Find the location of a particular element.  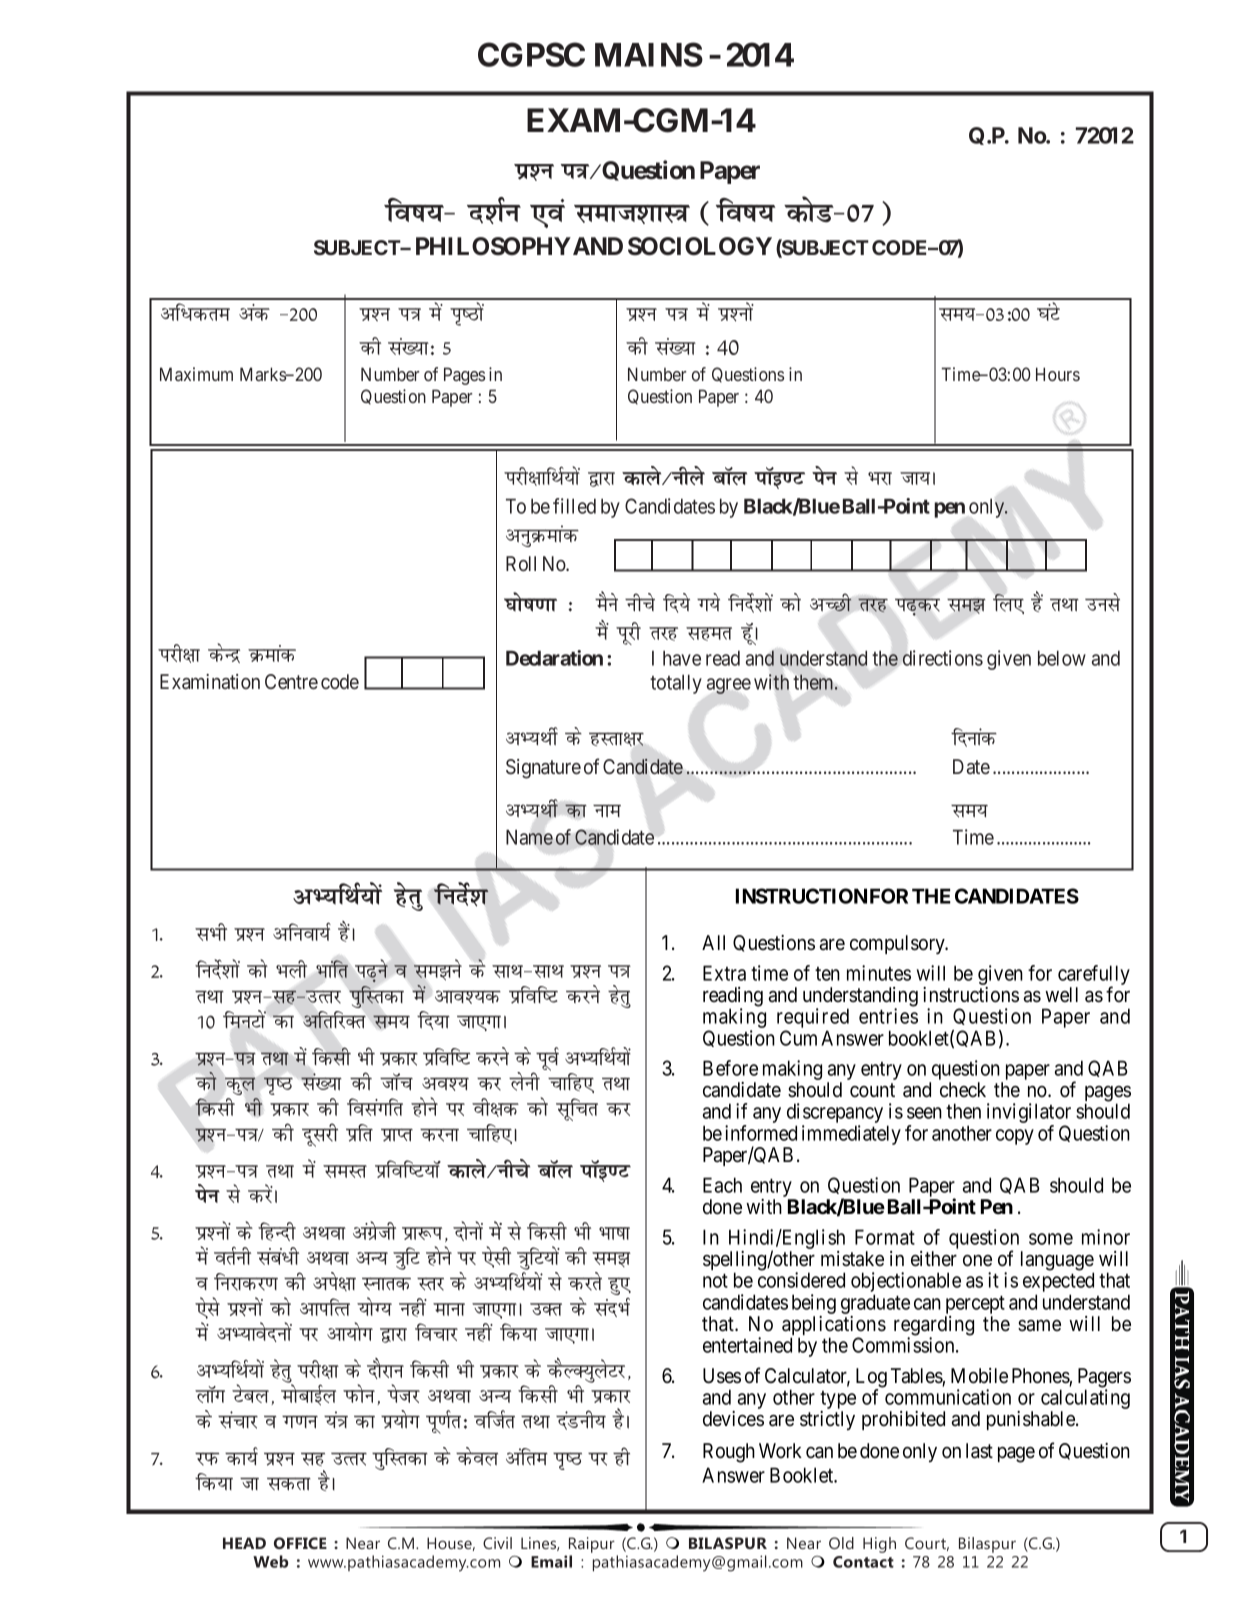

vad is located at coordinates (254, 312).
